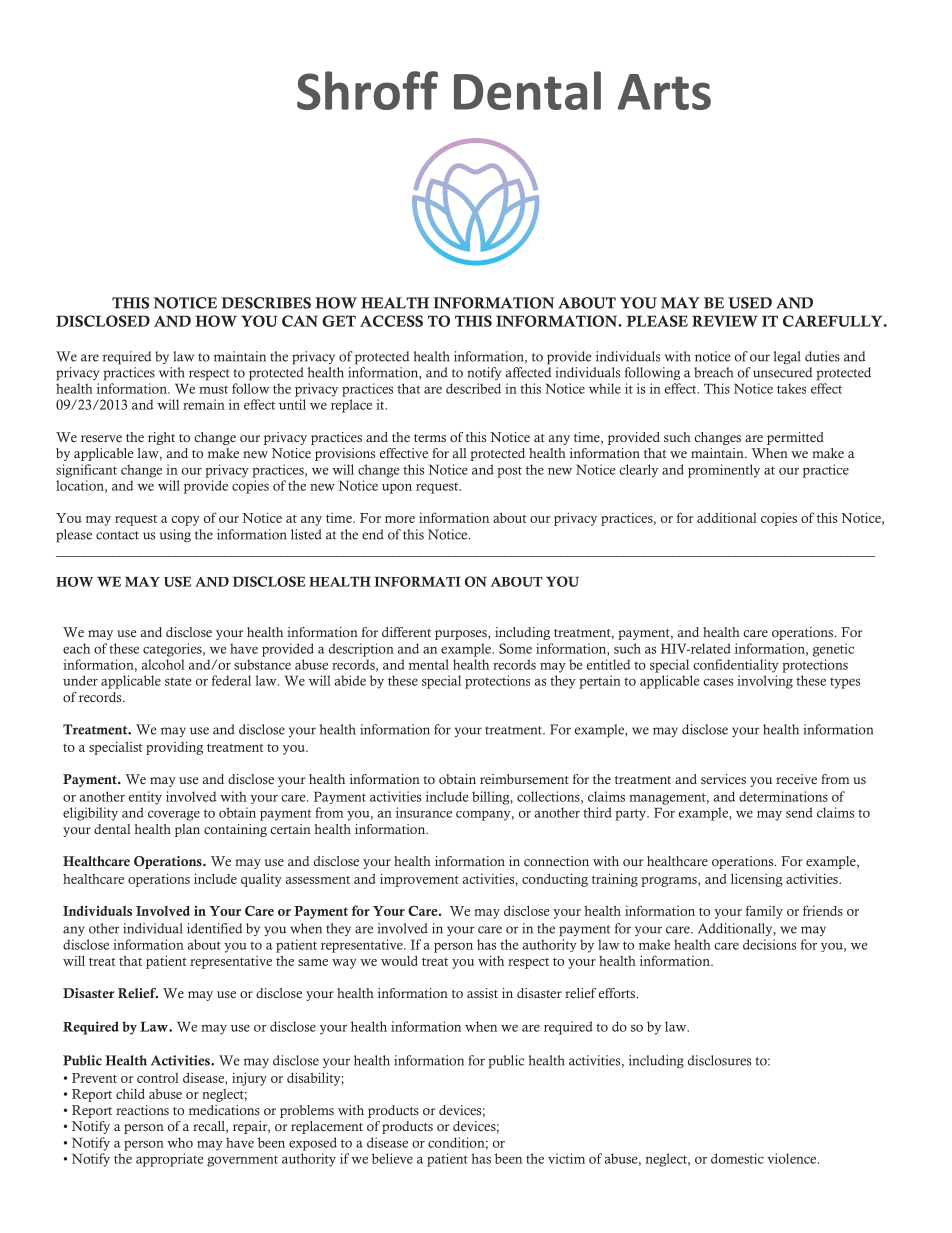 The width and height of the image is (952, 1233). Describe the element at coordinates (266, 303) in the image. I see `DESCRIBES` at that location.
